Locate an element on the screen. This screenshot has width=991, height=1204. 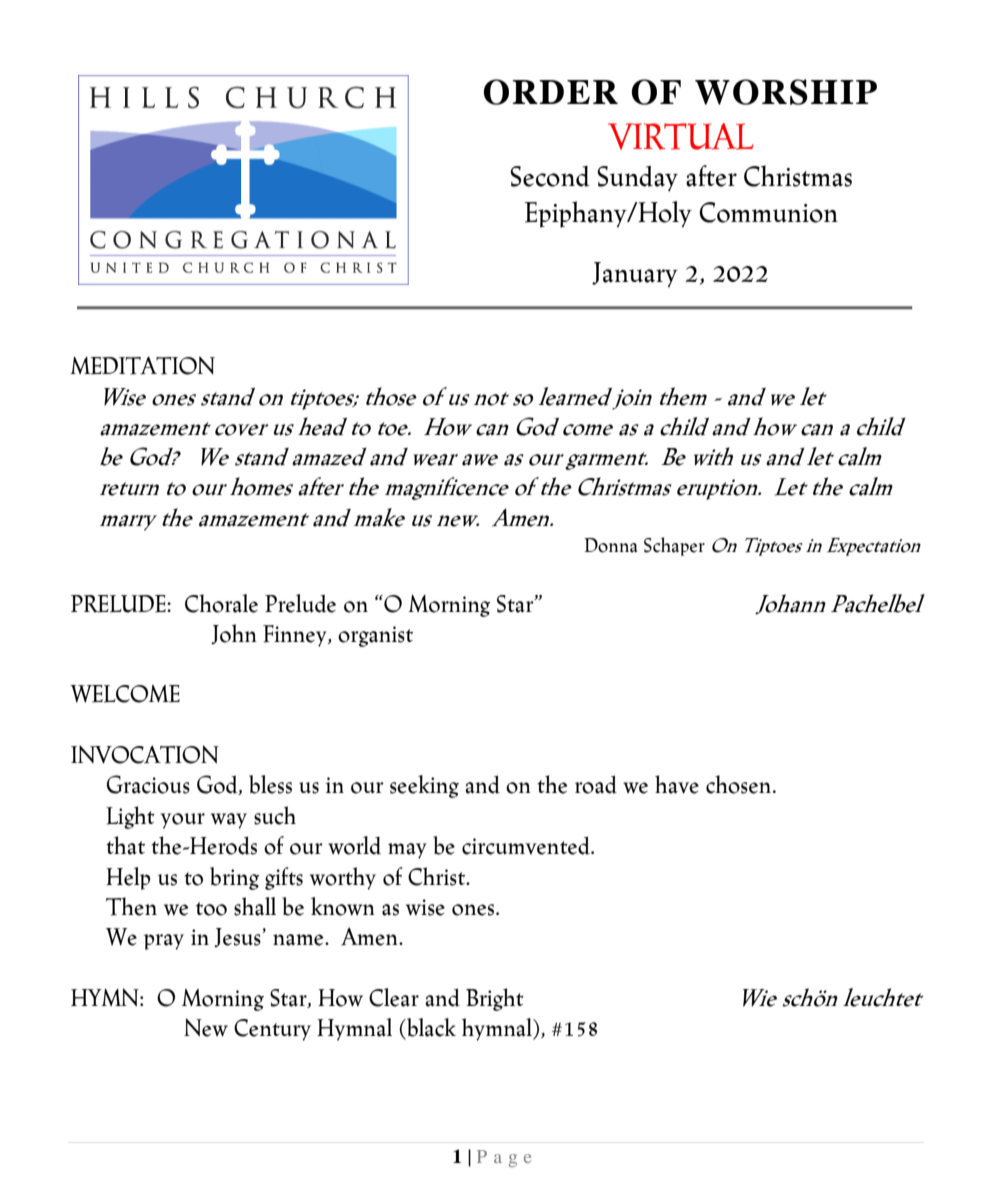
organist is located at coordinates (375, 636).
